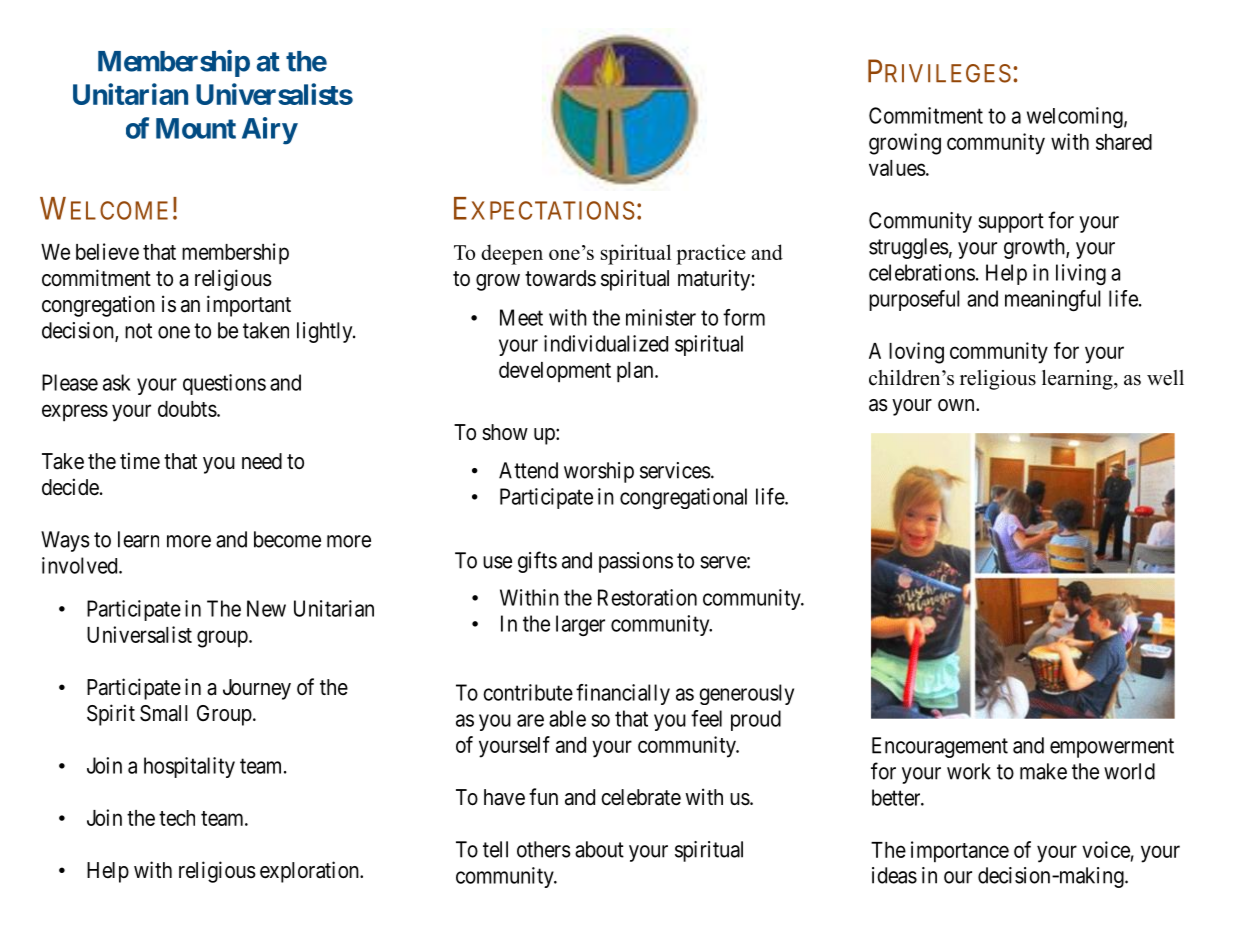  Describe the element at coordinates (257, 689) in the image. I see `Journey` at that location.
